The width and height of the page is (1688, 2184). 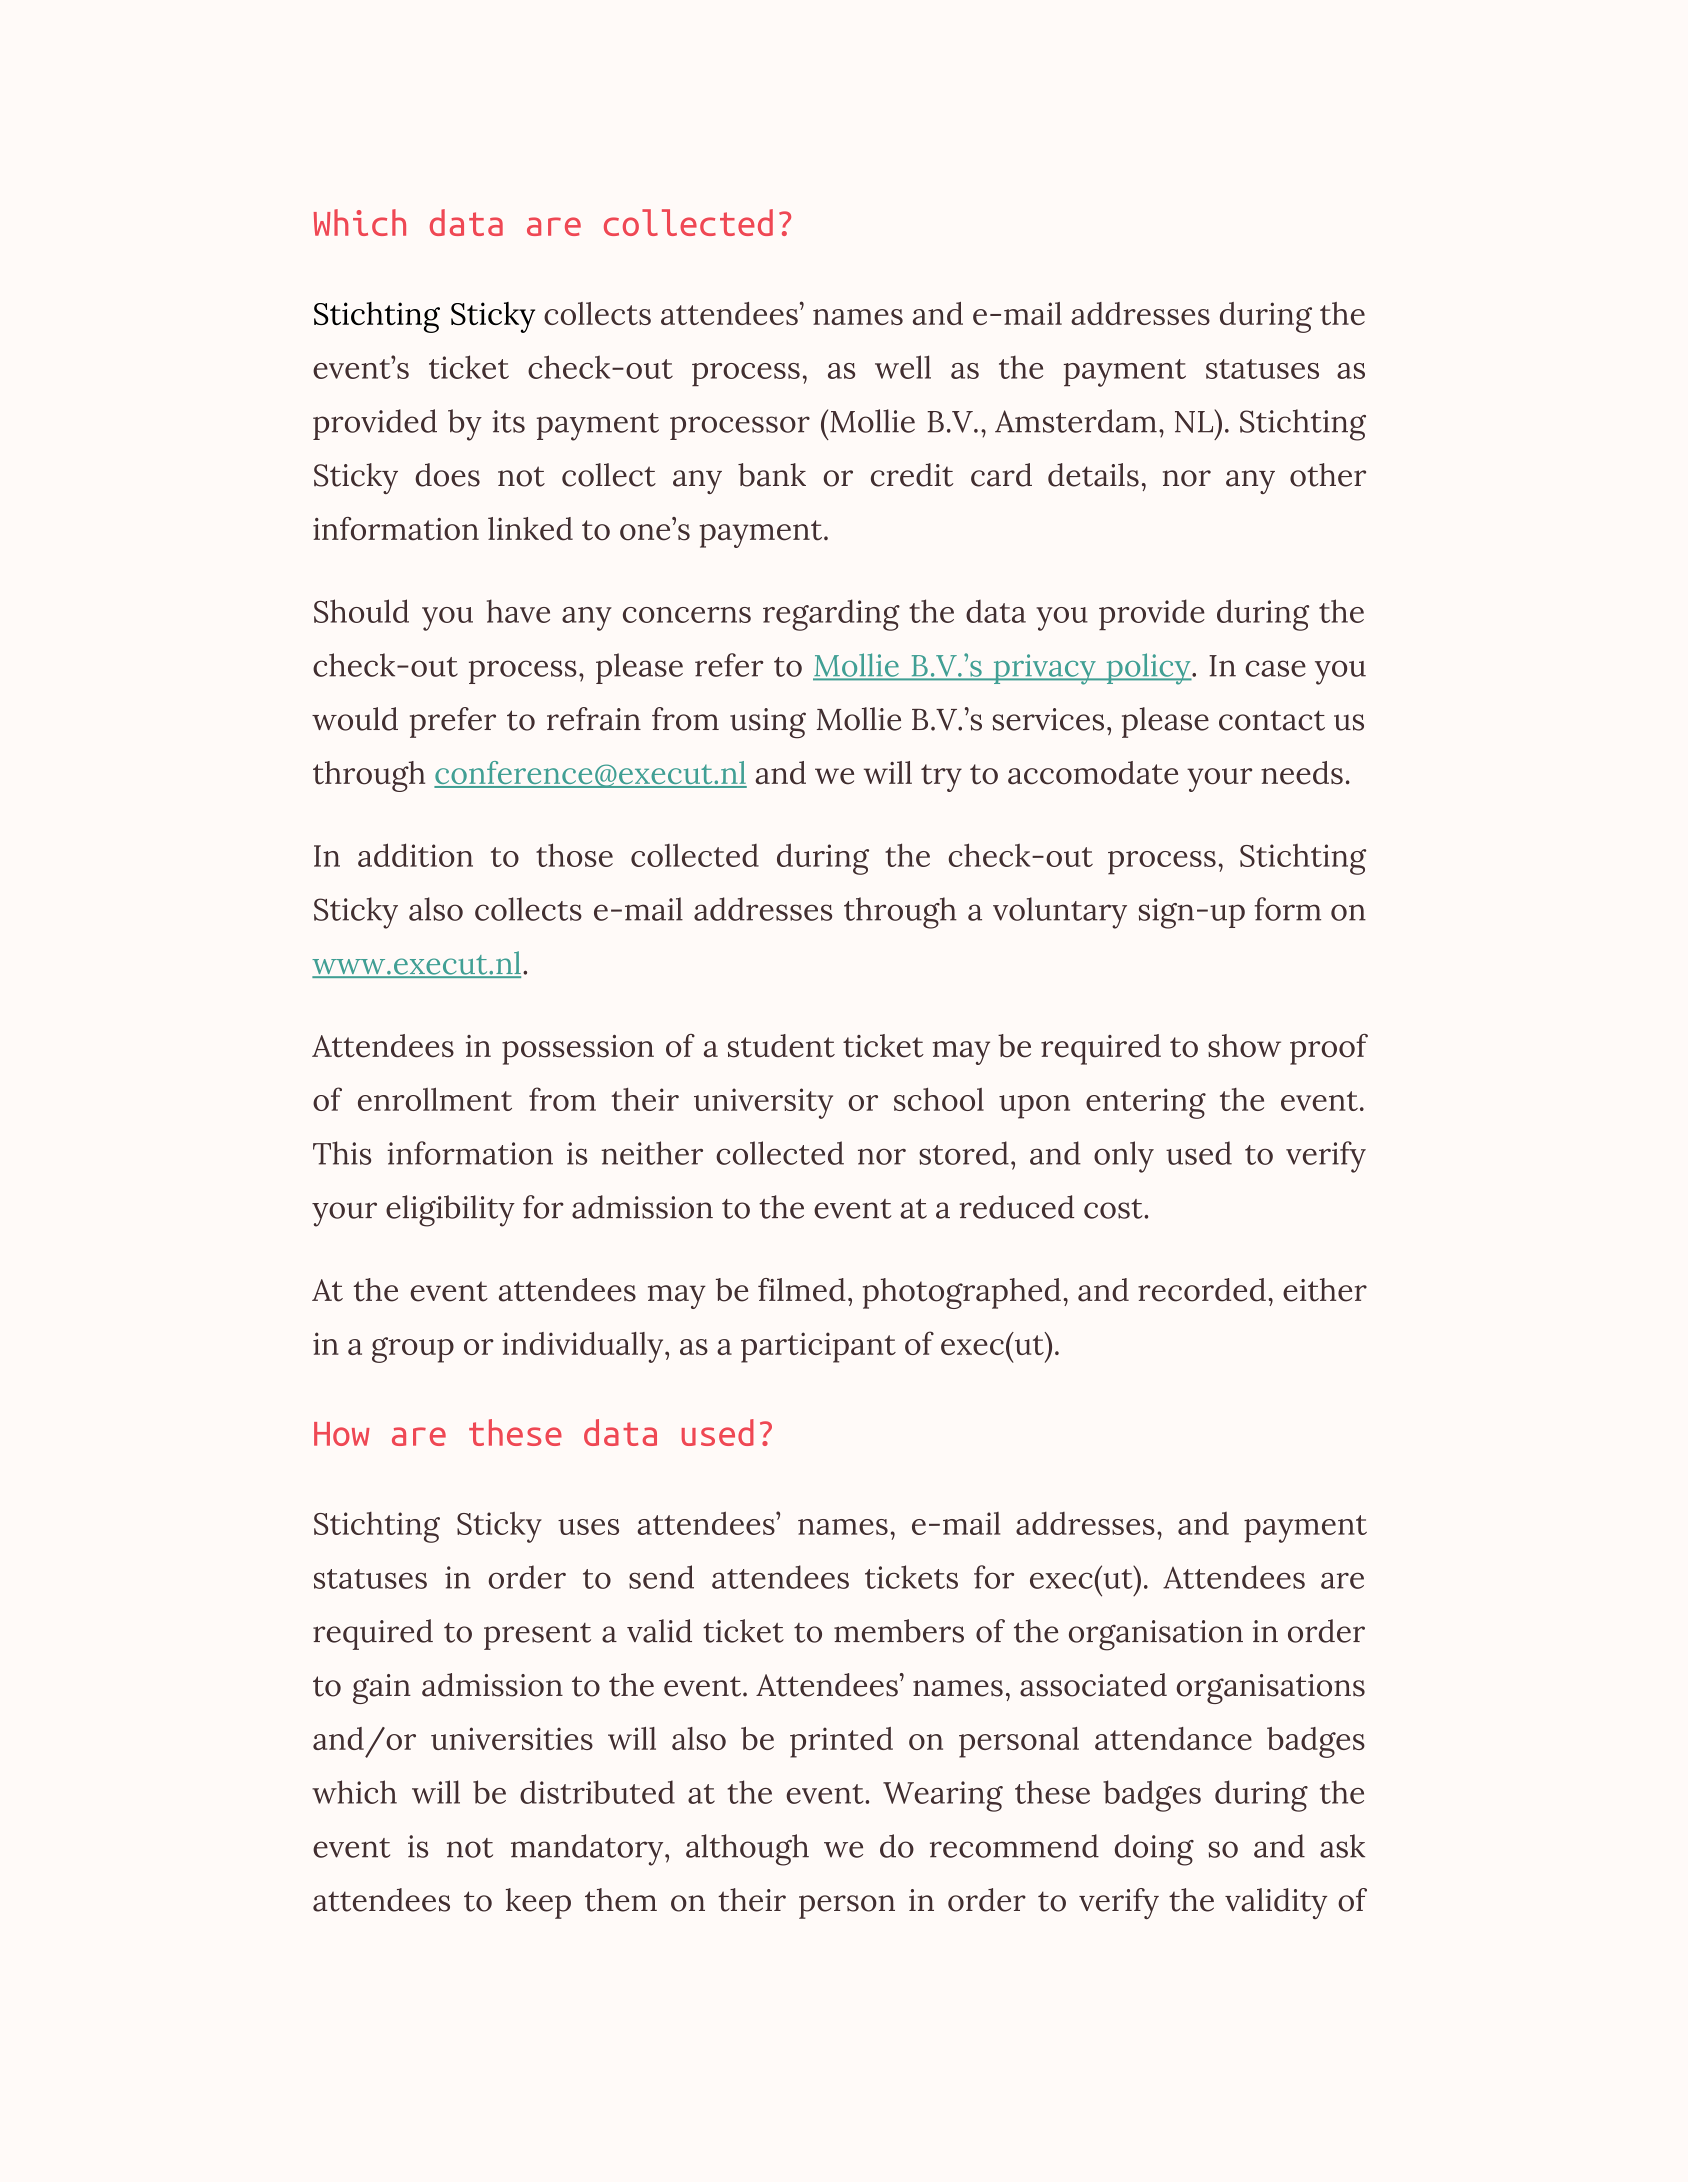 I want to click on university, so click(x=763, y=1103).
